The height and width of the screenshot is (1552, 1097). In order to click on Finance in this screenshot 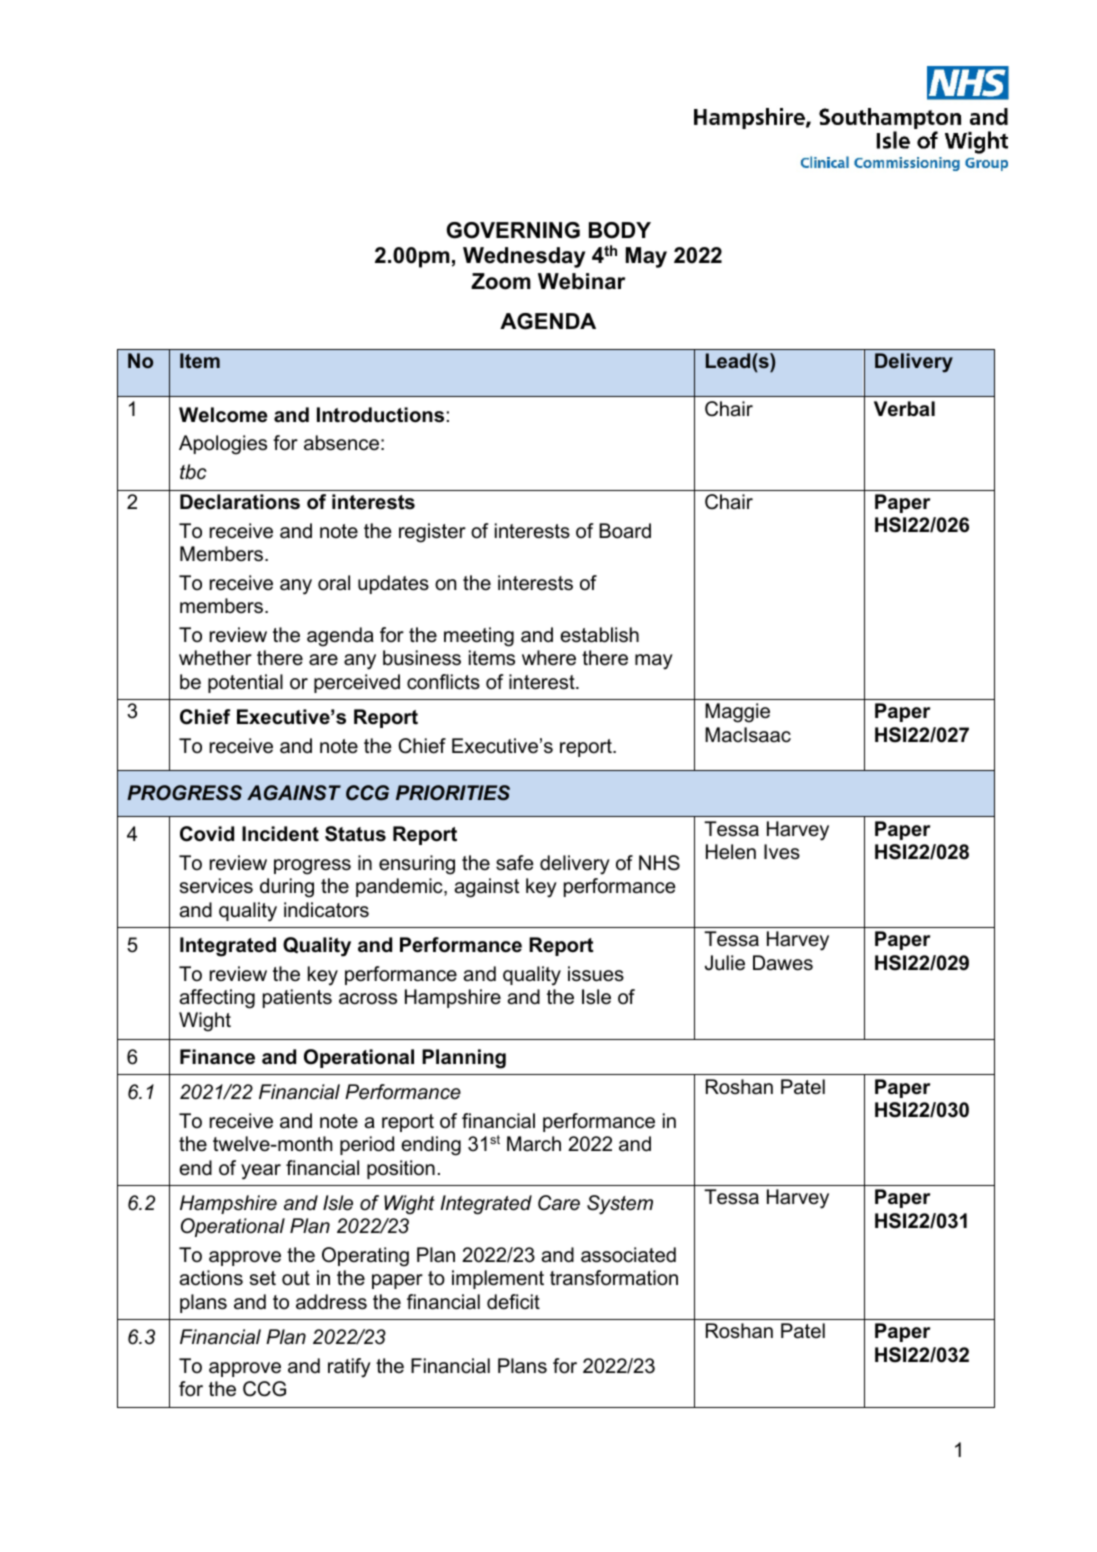, I will do `click(217, 1057)`.
